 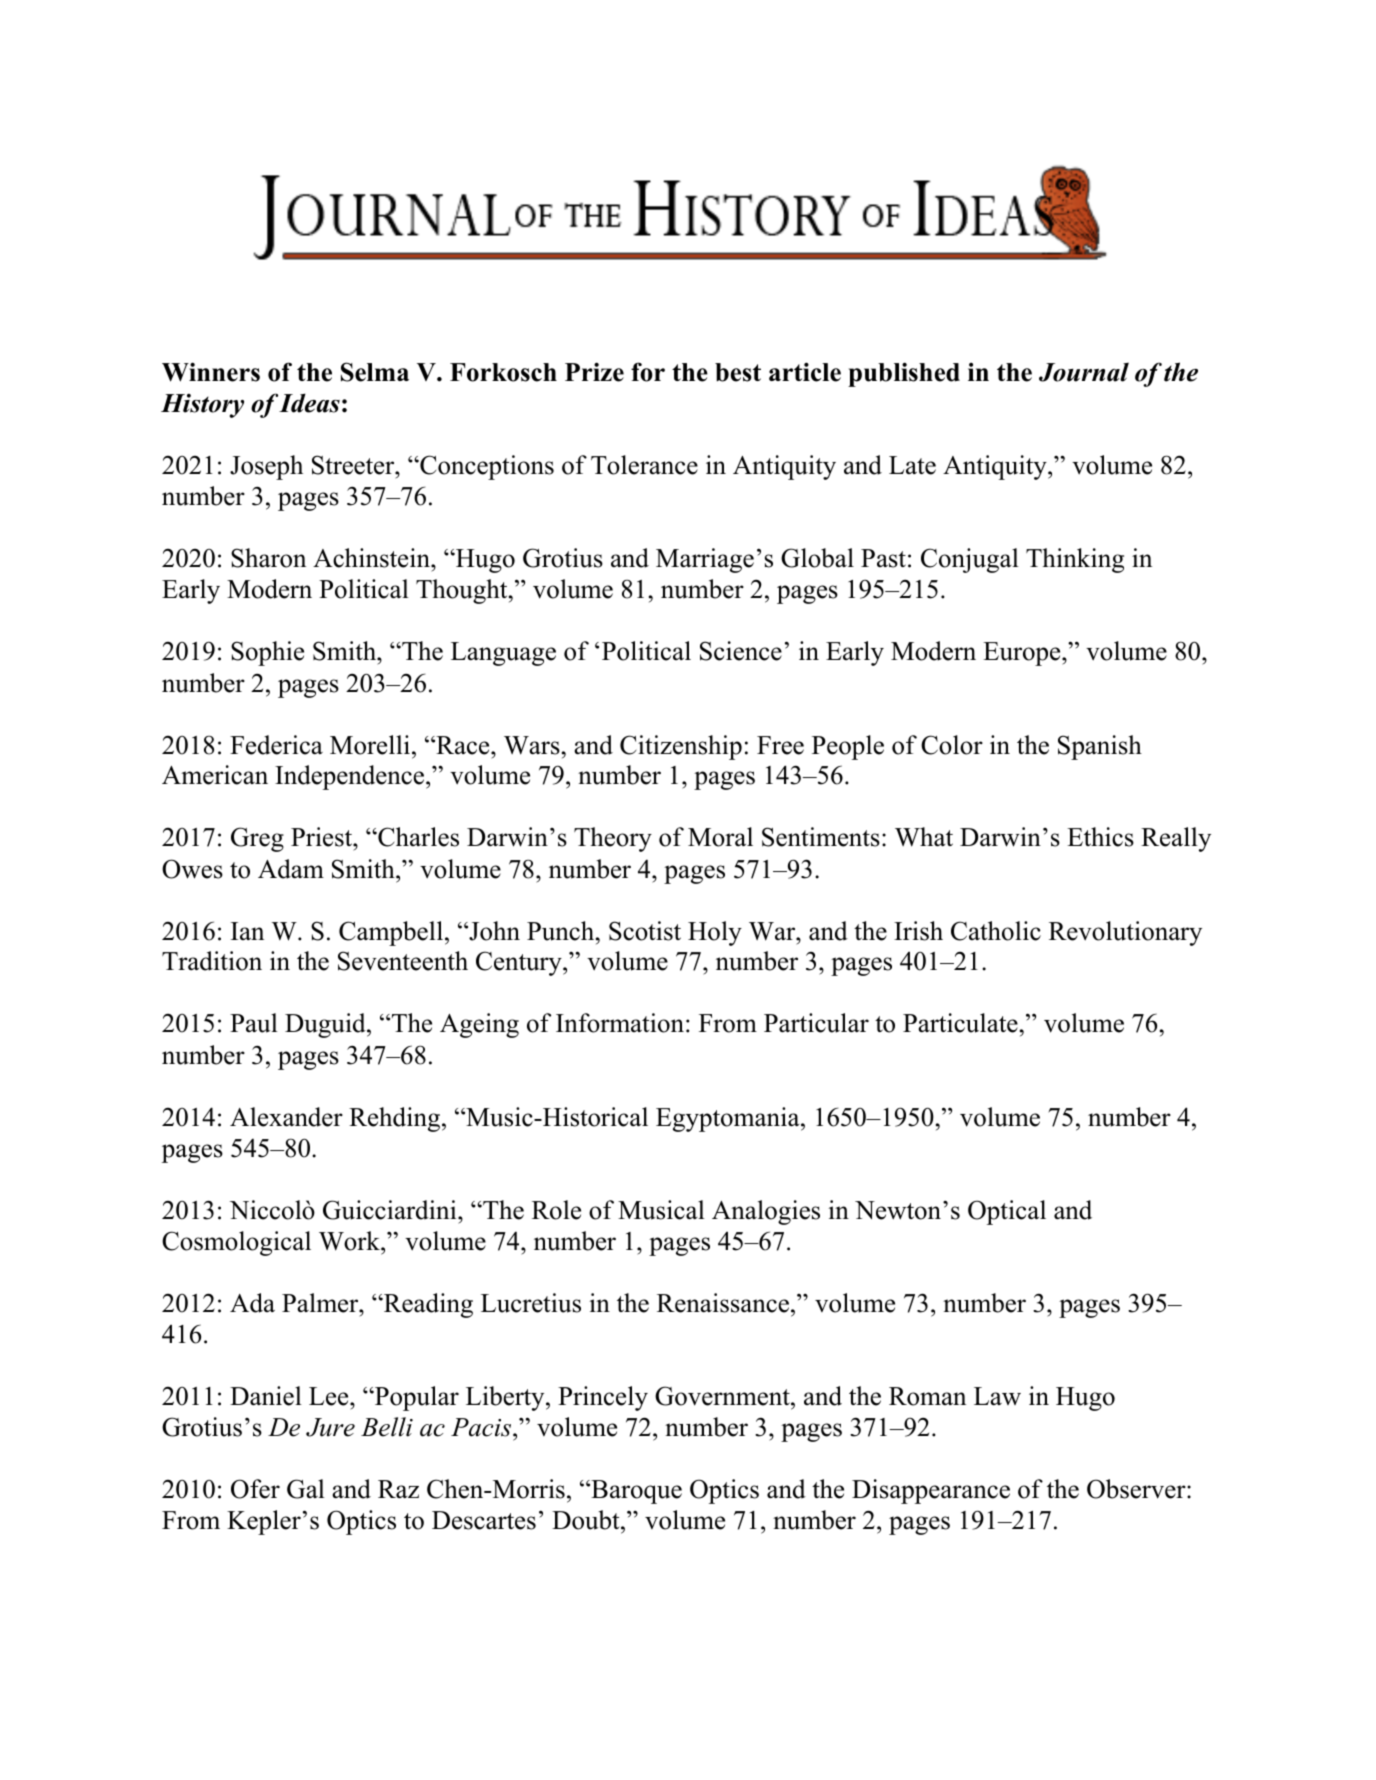 I want to click on Ofer, so click(x=255, y=1489).
